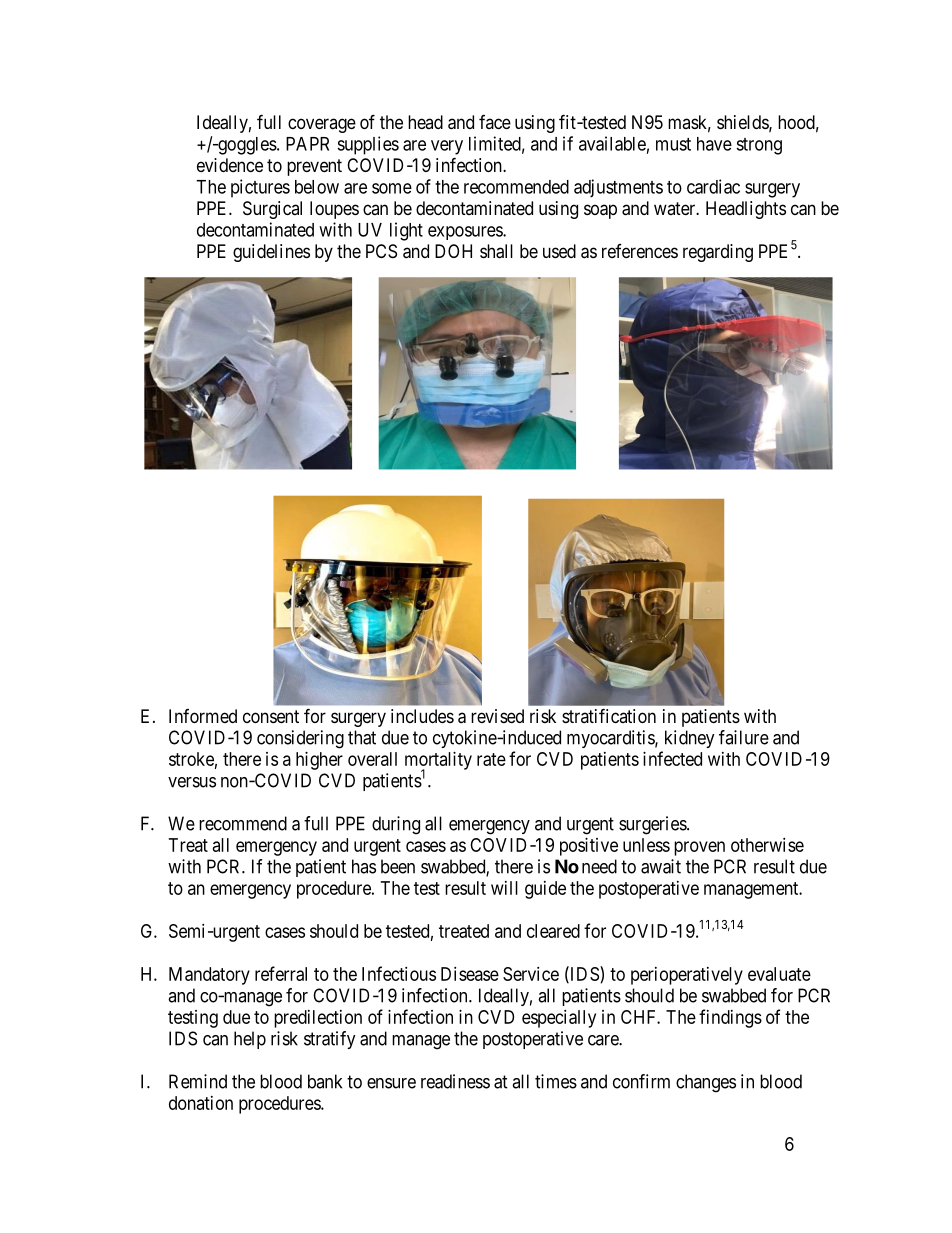 The image size is (952, 1233). I want to click on face, so click(495, 122).
